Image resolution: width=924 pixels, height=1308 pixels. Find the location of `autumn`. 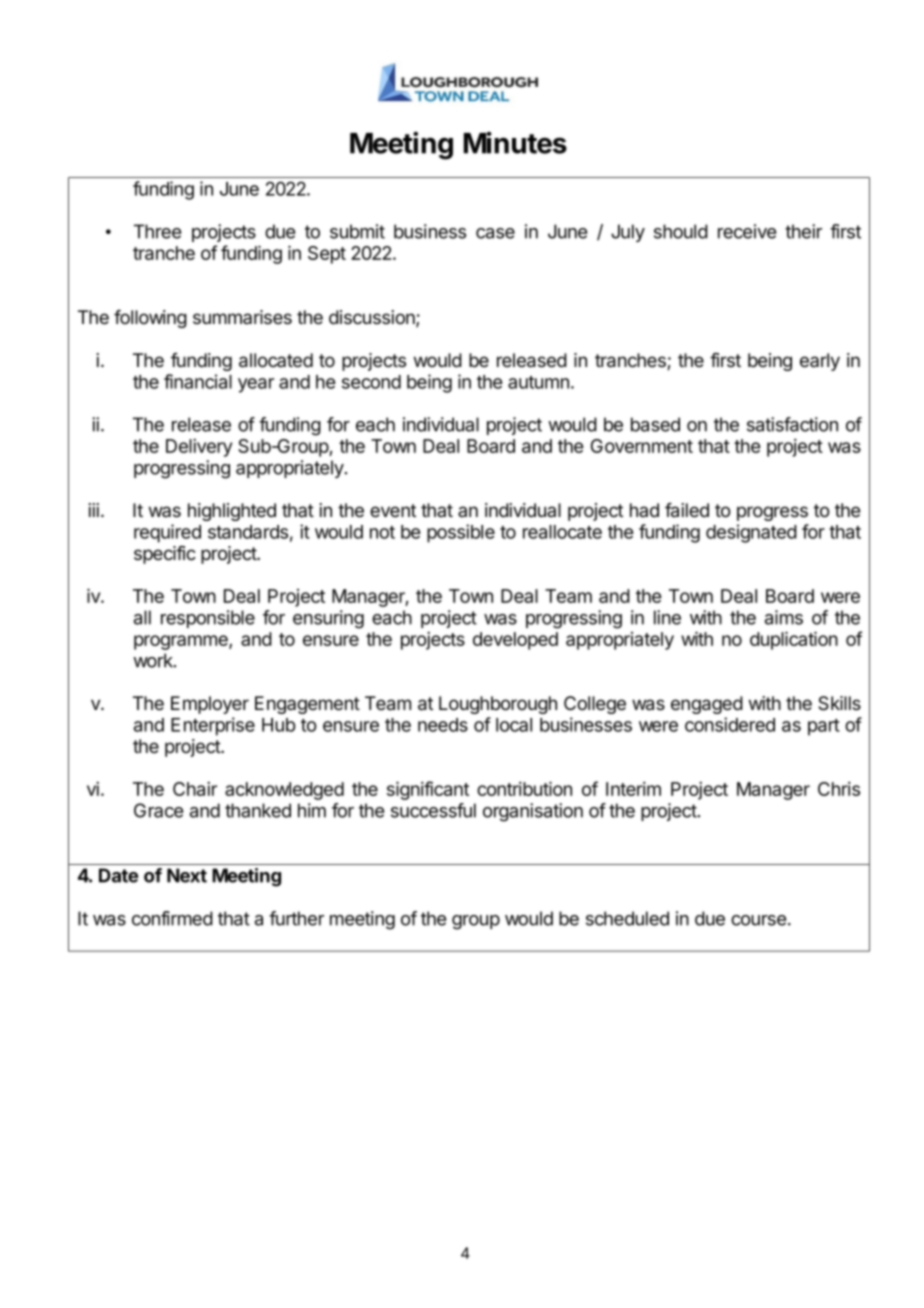

autumn is located at coordinates (538, 382).
